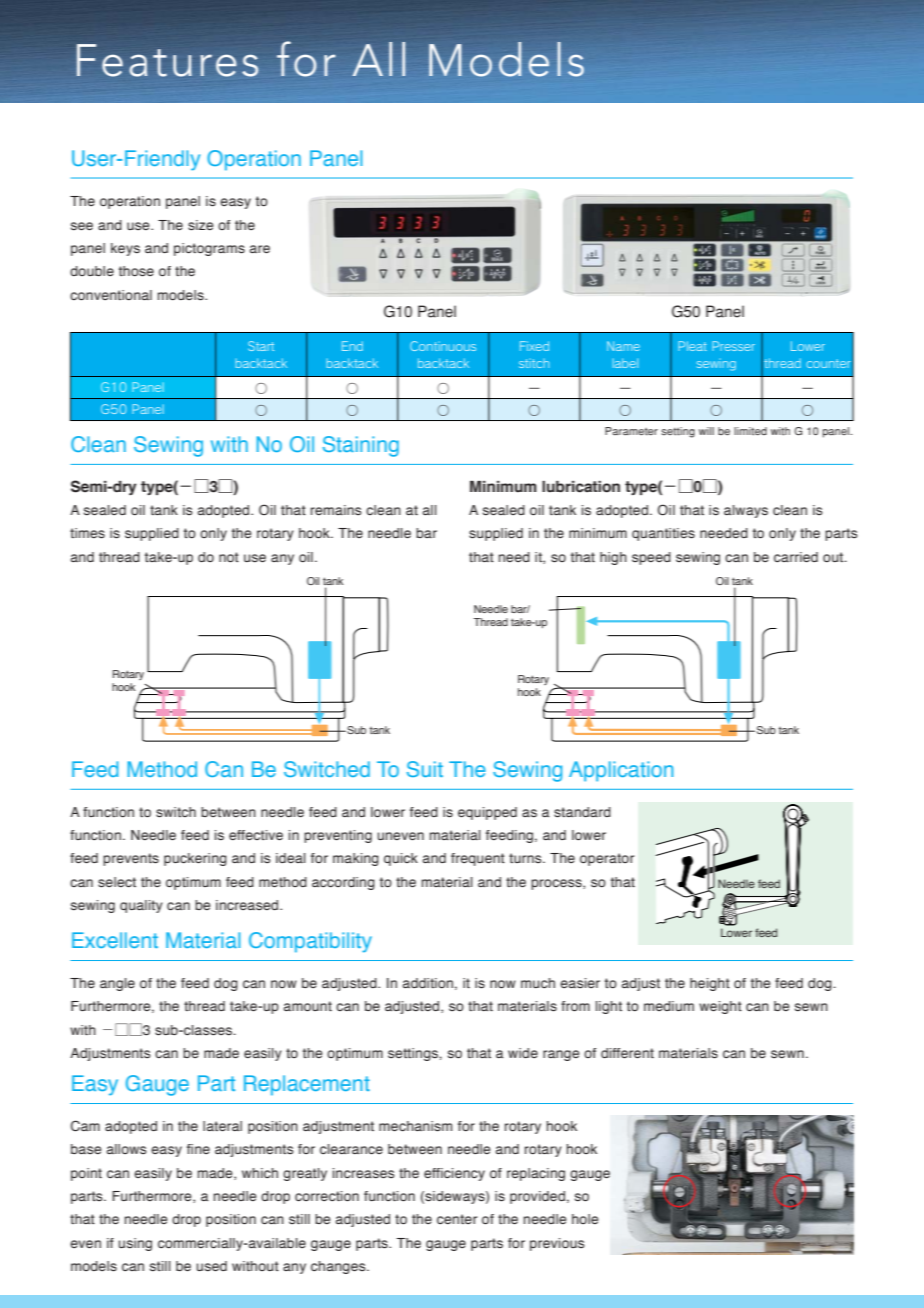  Describe the element at coordinates (692, 346) in the screenshot. I see `Pleat` at that location.
